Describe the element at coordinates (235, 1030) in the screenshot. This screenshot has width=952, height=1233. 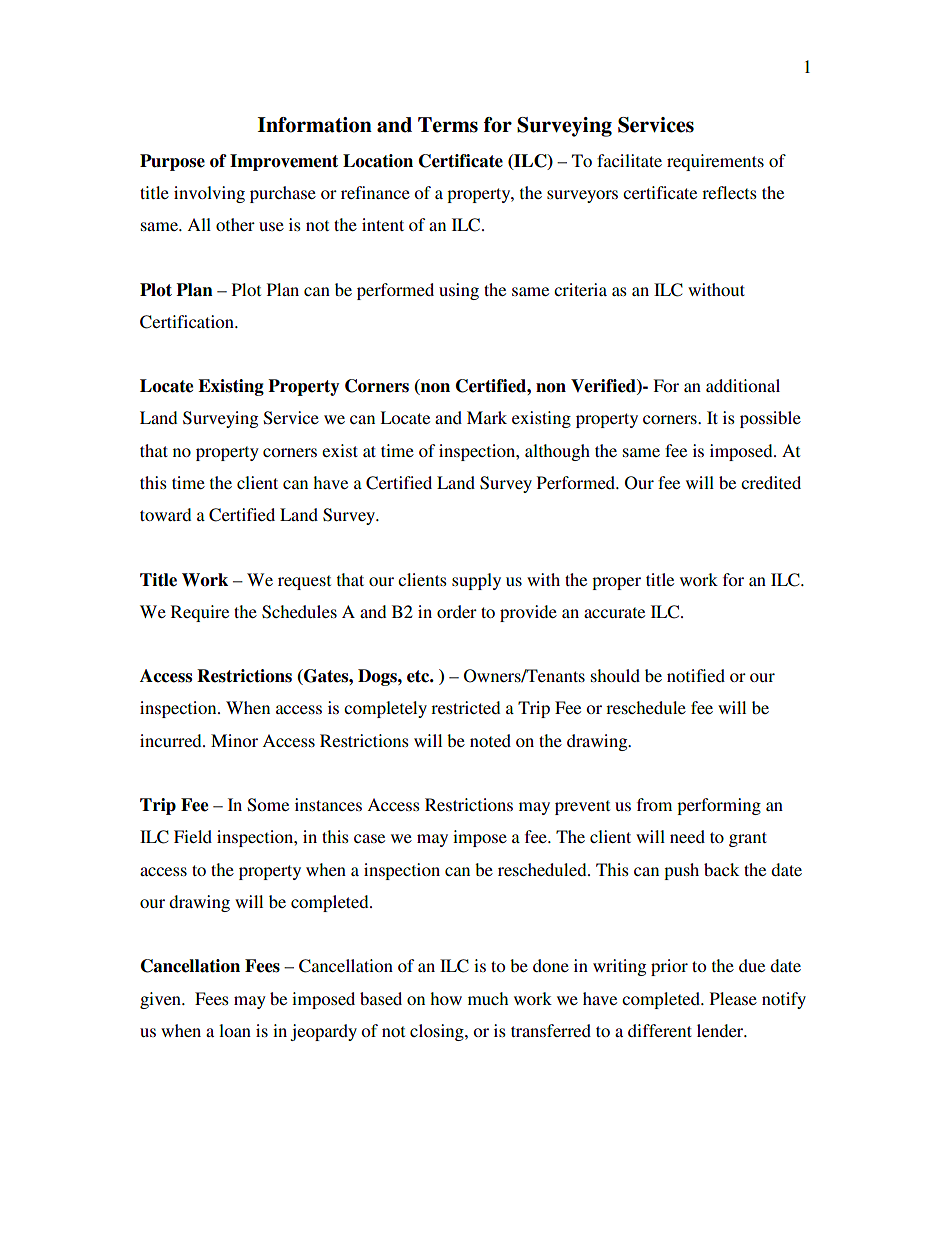
I see `loan` at that location.
